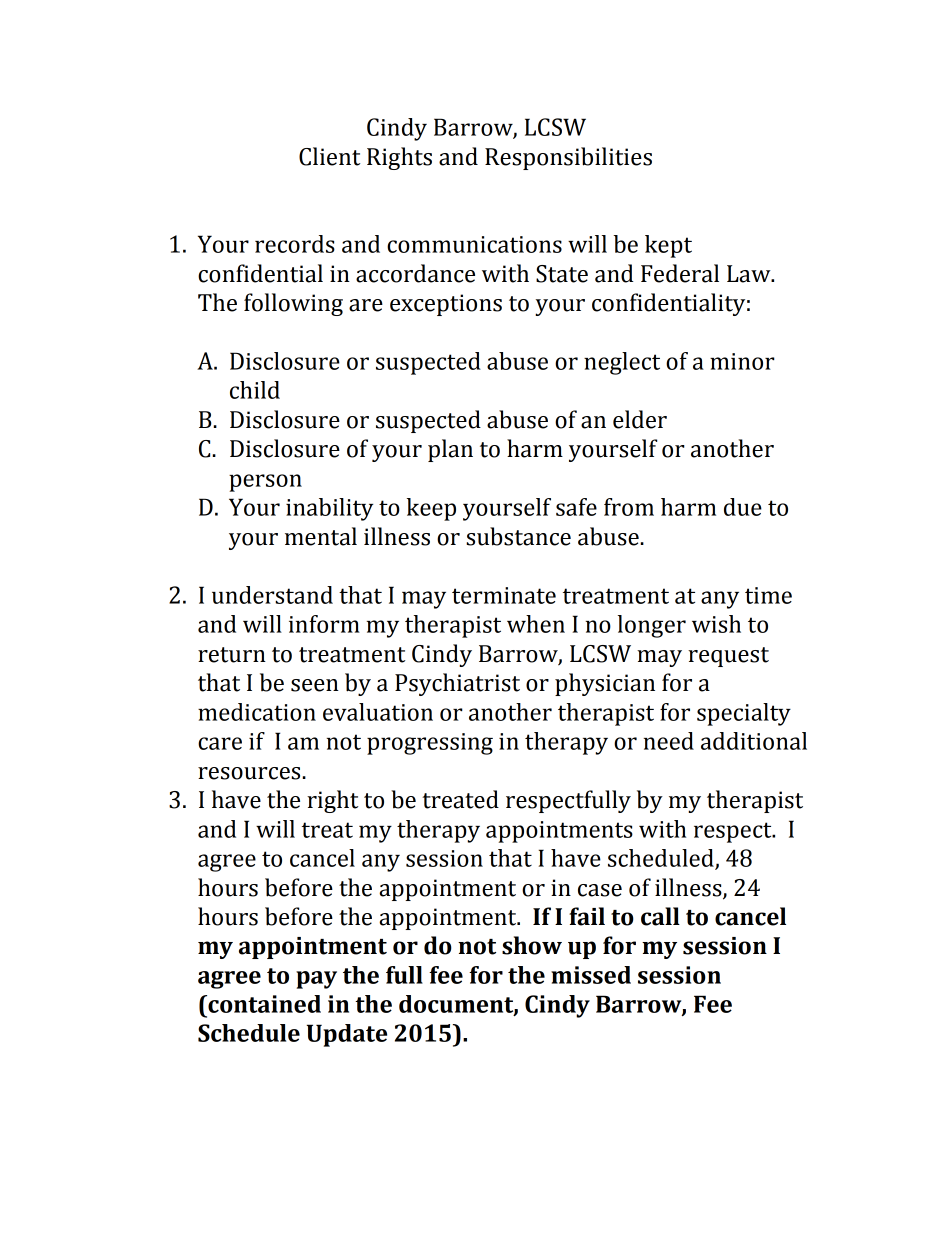 The image size is (952, 1233). What do you see at coordinates (716, 624) in the screenshot?
I see `wish` at bounding box center [716, 624].
